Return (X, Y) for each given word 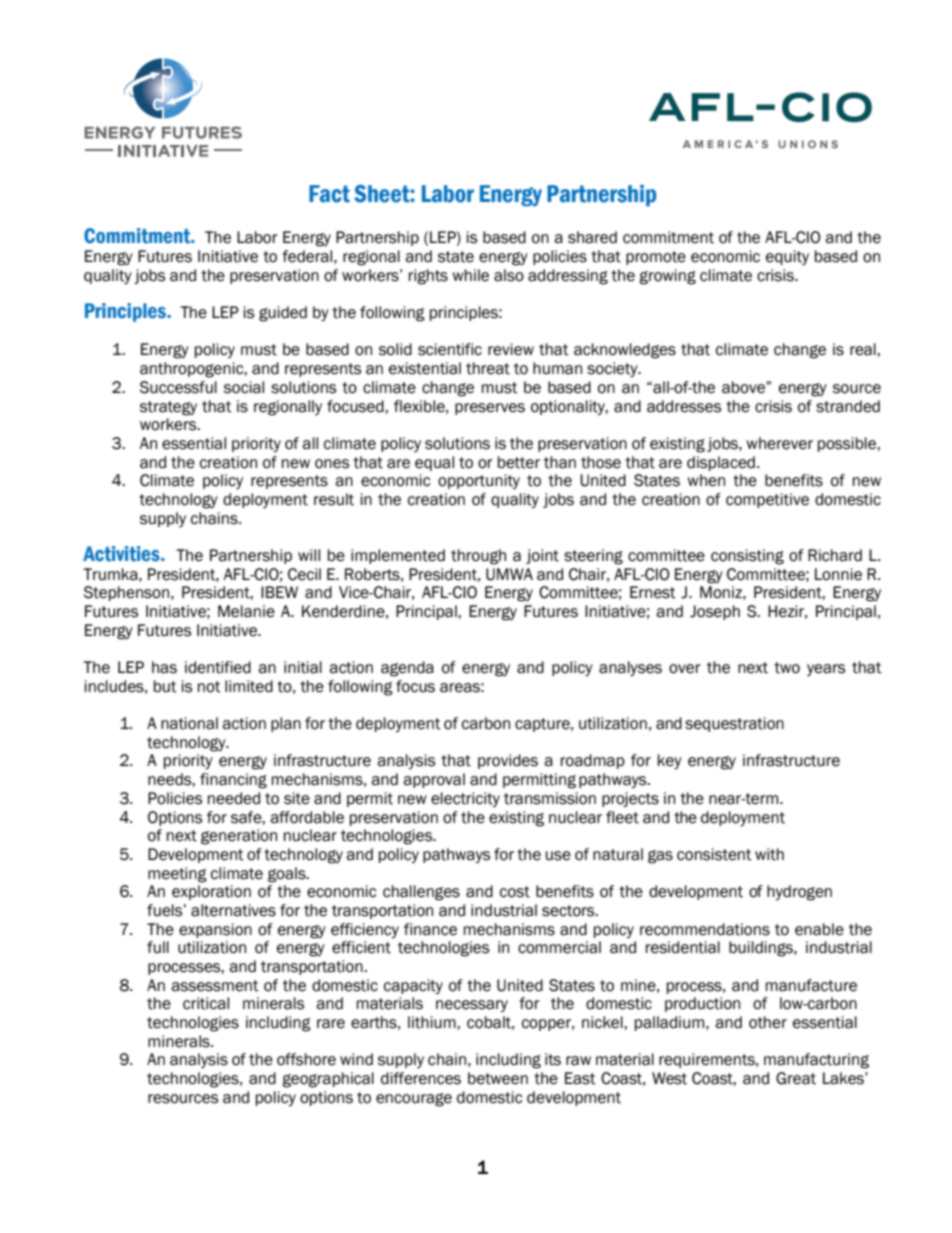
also (509, 275)
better (519, 462)
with (769, 854)
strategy (168, 408)
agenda (407, 669)
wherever (779, 443)
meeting (177, 875)
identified (218, 667)
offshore (306, 1059)
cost (515, 892)
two (787, 668)
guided (283, 314)
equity (787, 257)
